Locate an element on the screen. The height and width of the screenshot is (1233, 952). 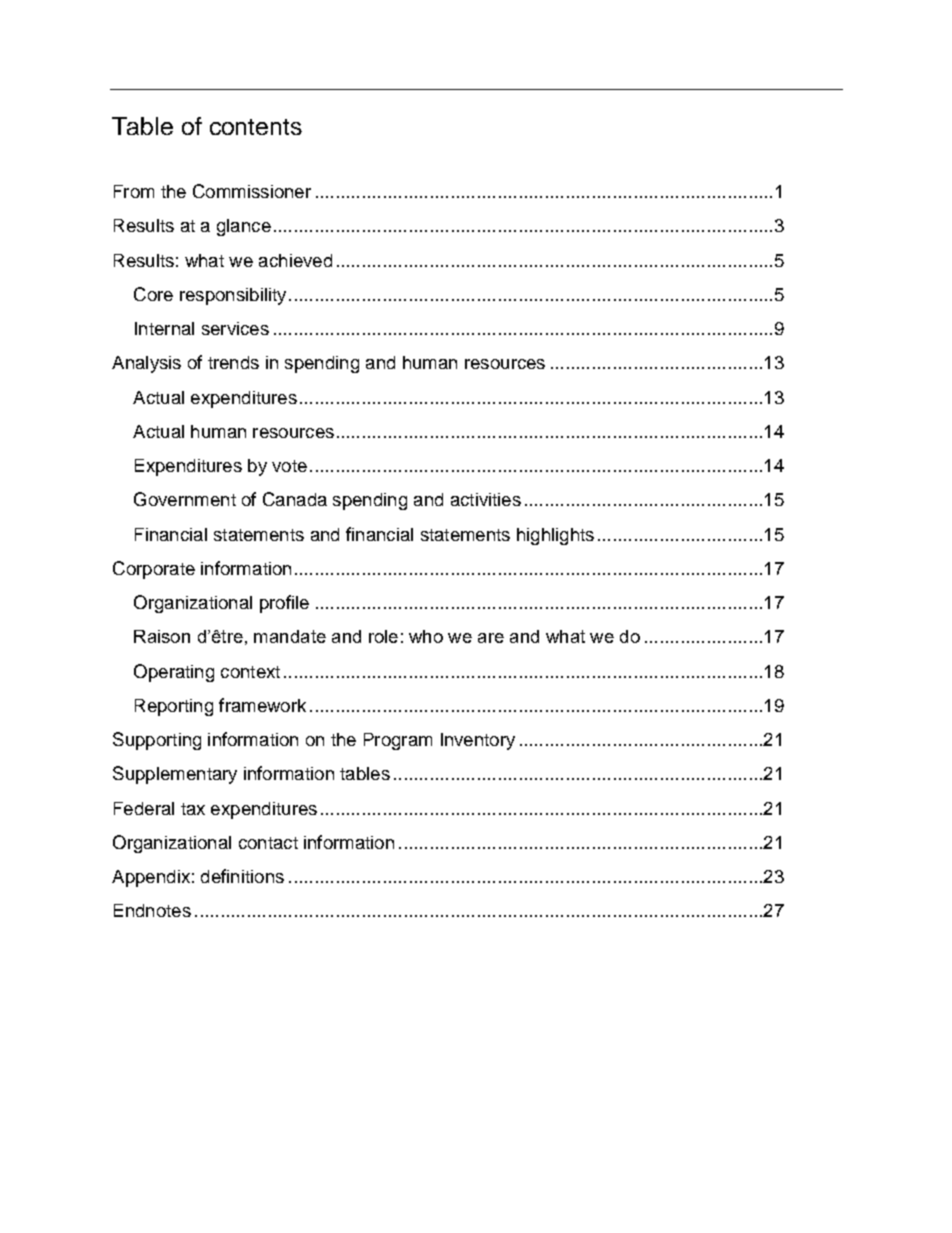
contact is located at coordinates (268, 843).
